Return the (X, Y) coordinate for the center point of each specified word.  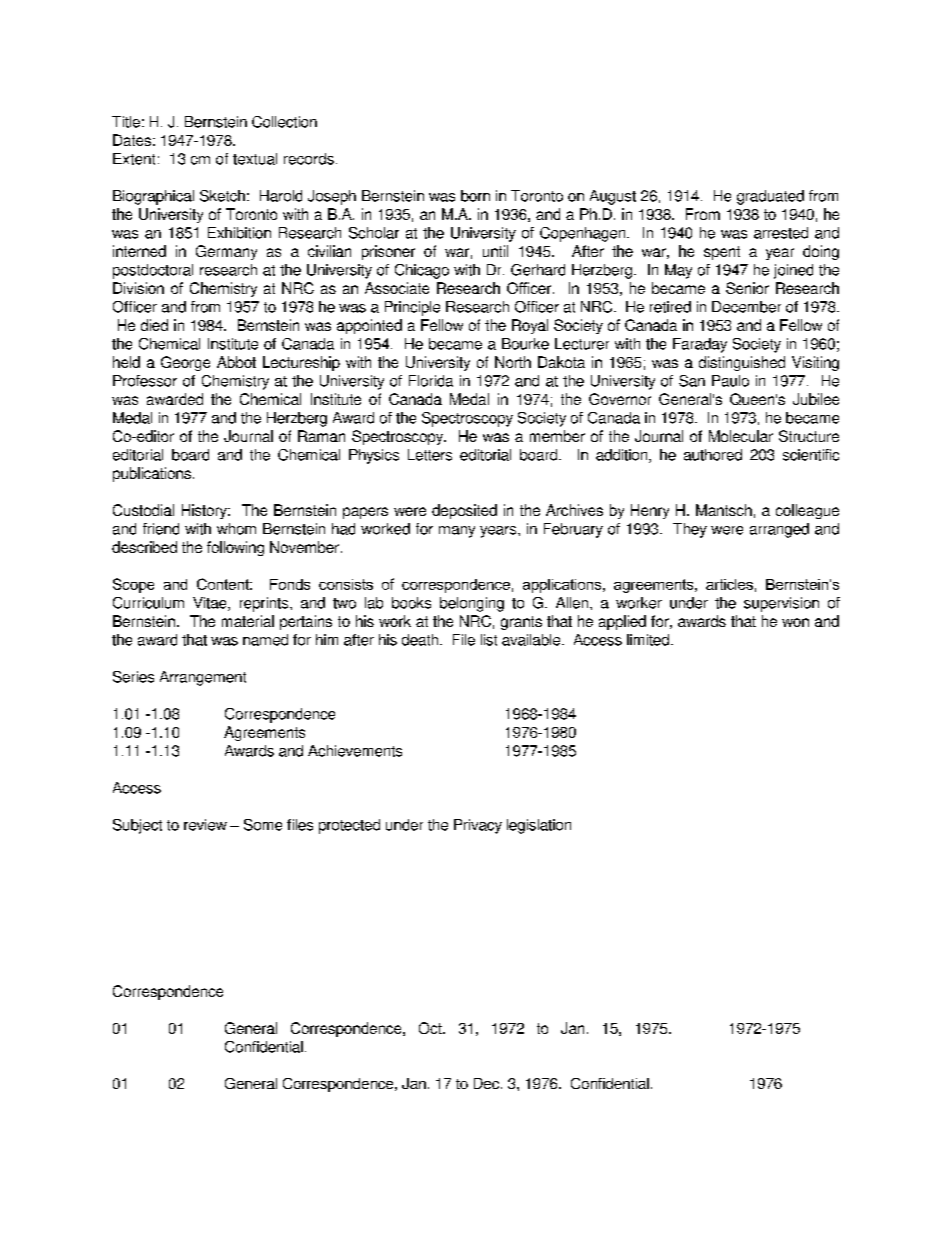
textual (255, 159)
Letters (430, 455)
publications (152, 474)
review (205, 825)
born (475, 196)
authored (713, 455)
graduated (770, 197)
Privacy (478, 826)
